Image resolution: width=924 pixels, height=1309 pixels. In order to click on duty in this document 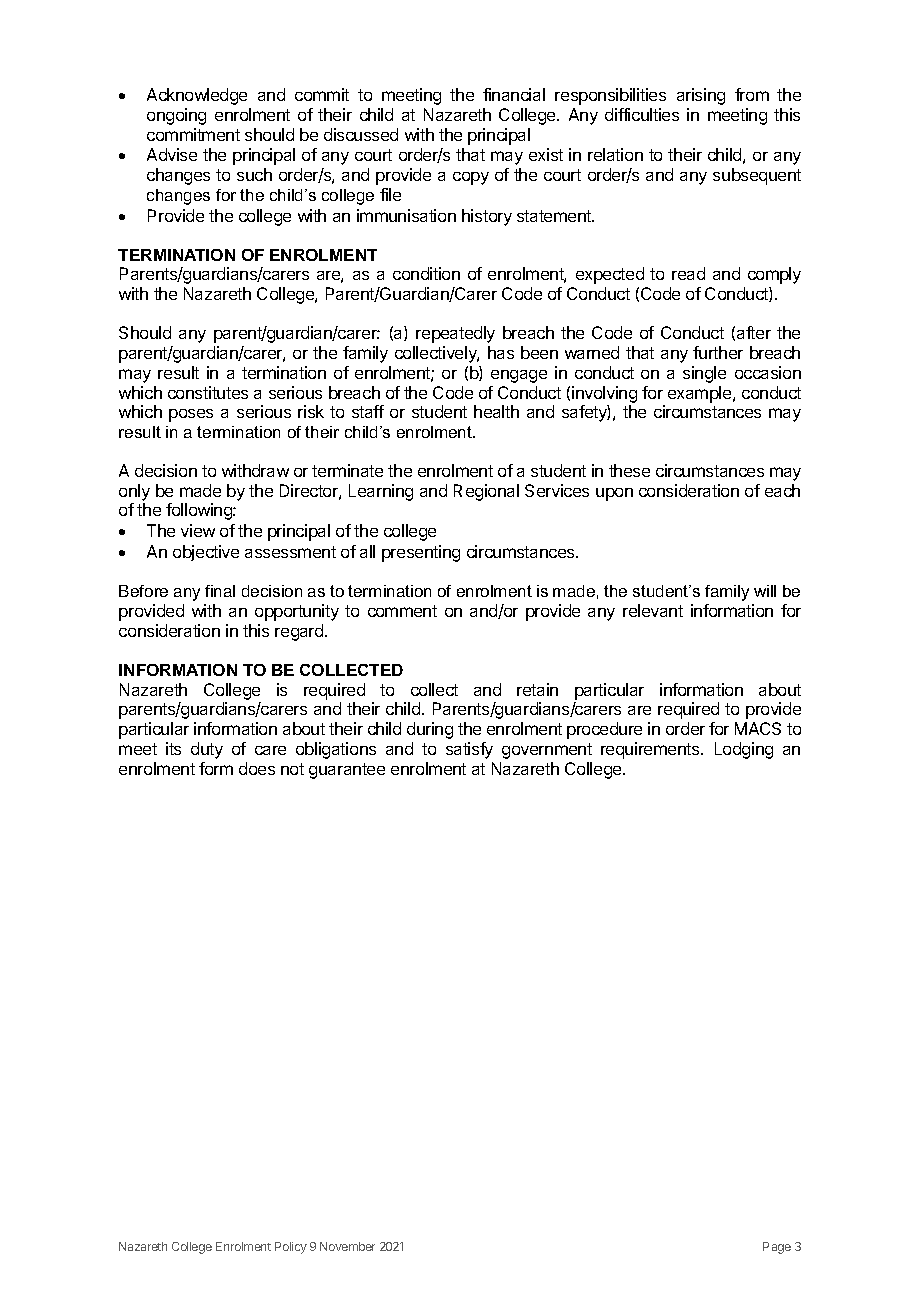, I will do `click(207, 750)`.
